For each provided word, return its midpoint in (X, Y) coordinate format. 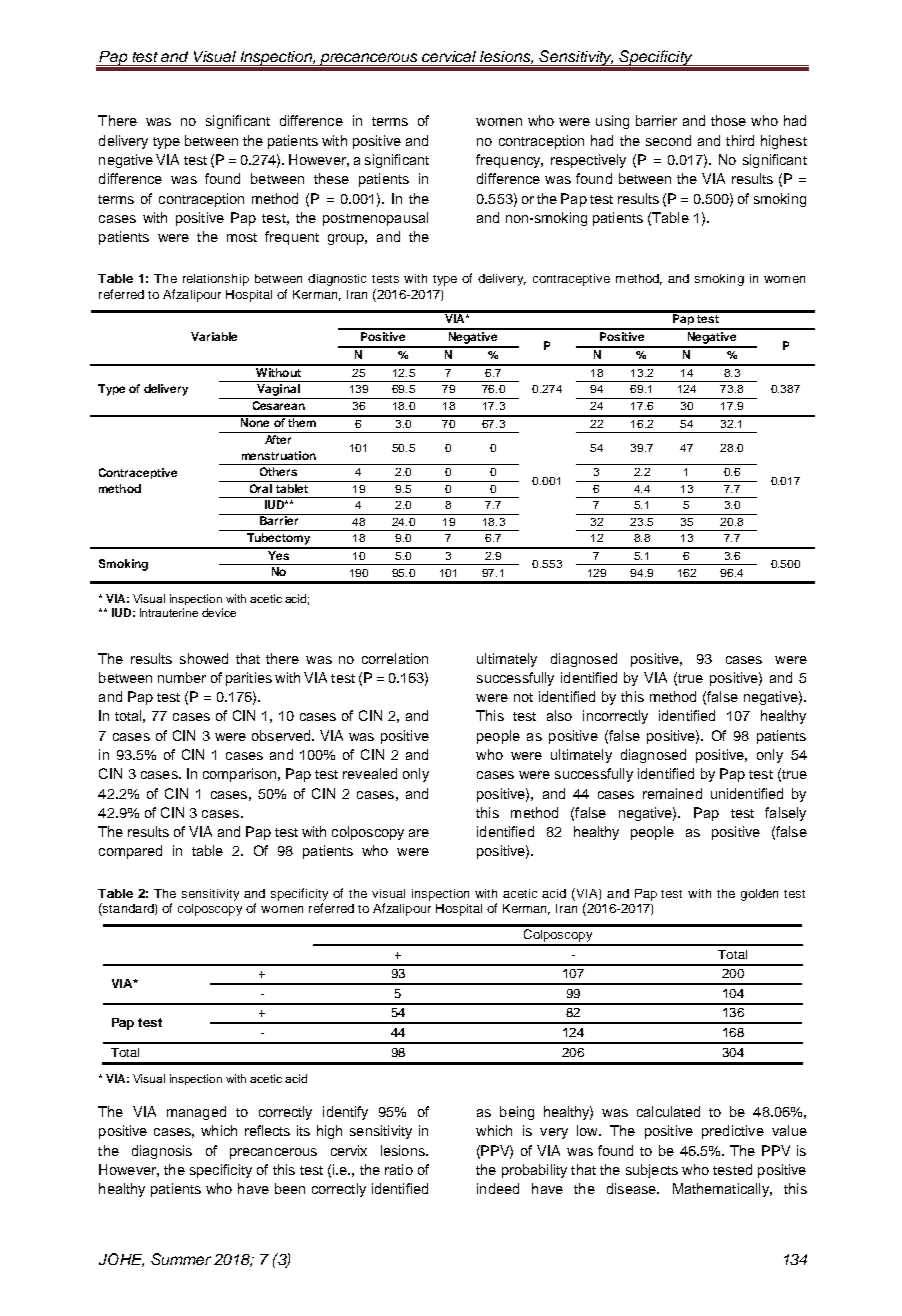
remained (672, 793)
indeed (498, 1188)
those (728, 120)
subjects (652, 1171)
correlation (395, 658)
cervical (449, 56)
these (331, 178)
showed (204, 658)
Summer (181, 1259)
